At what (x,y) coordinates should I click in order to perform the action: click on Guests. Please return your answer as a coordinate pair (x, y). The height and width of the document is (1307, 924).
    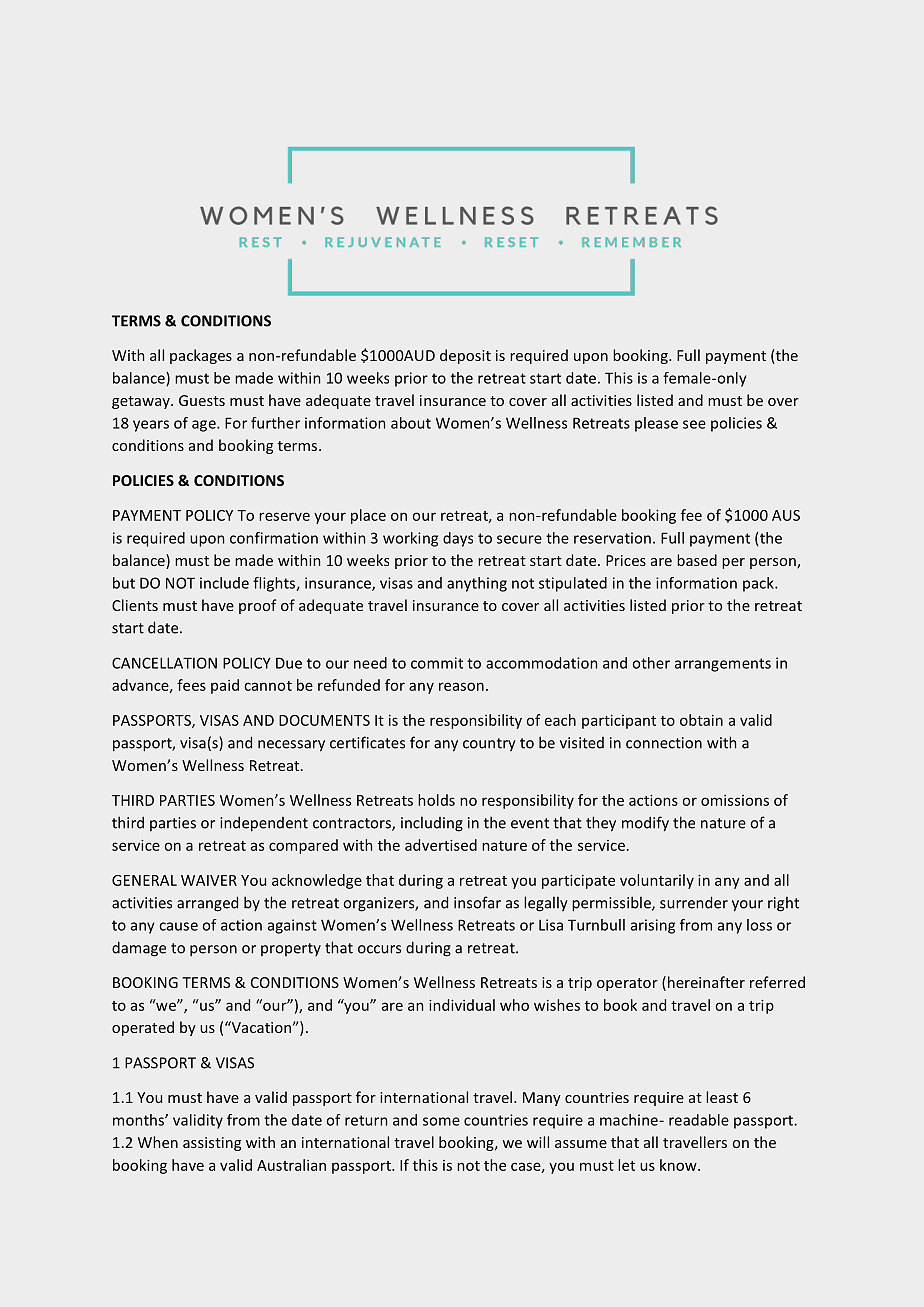
    Looking at the image, I should click on (202, 400).
